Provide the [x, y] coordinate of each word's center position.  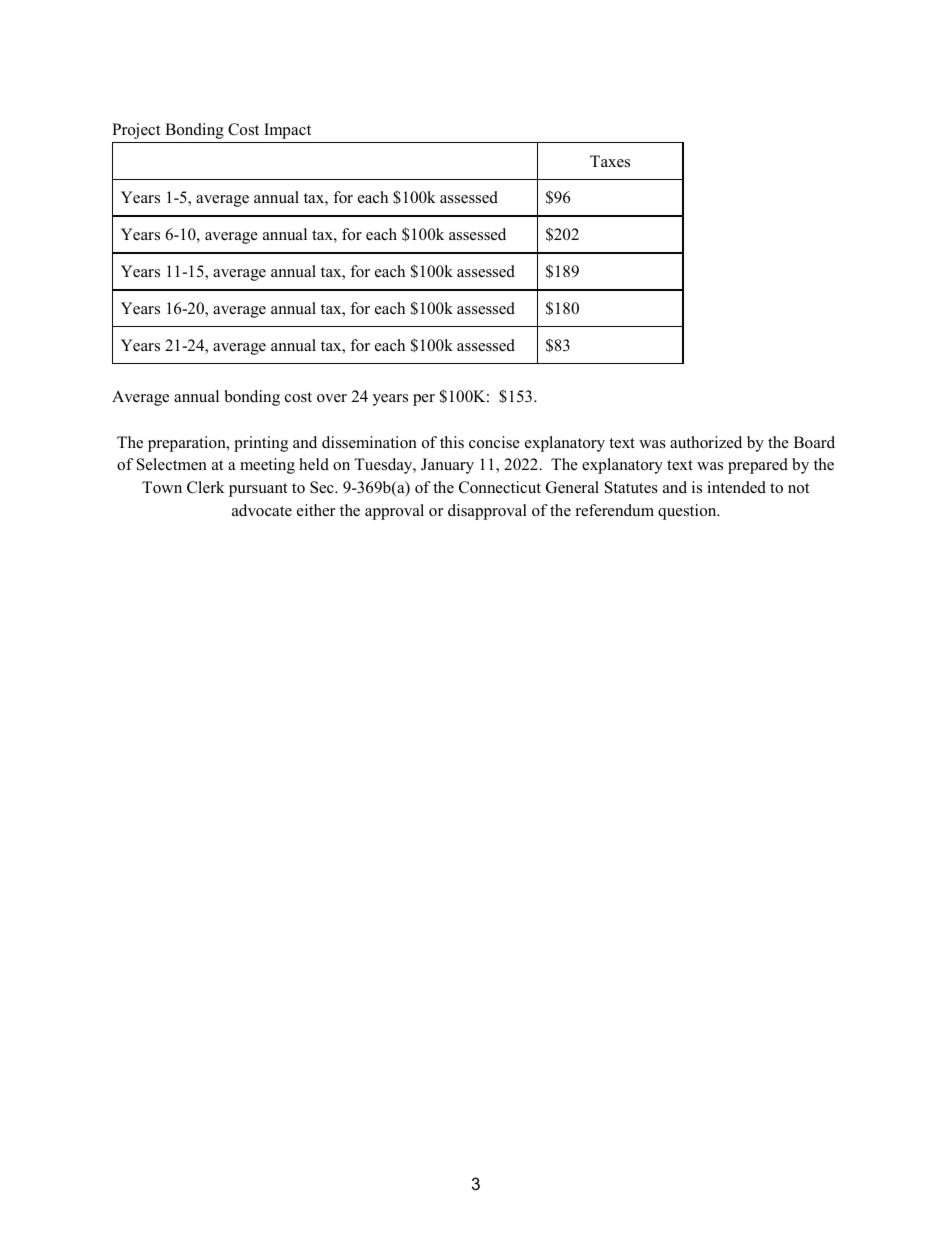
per [424, 400]
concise [494, 442]
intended [736, 487]
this [452, 442]
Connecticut [500, 487]
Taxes [610, 161]
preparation [188, 444]
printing [261, 444]
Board [814, 442]
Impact [287, 131]
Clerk [206, 487]
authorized [706, 442]
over [332, 398]
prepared [758, 466]
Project [136, 131]
